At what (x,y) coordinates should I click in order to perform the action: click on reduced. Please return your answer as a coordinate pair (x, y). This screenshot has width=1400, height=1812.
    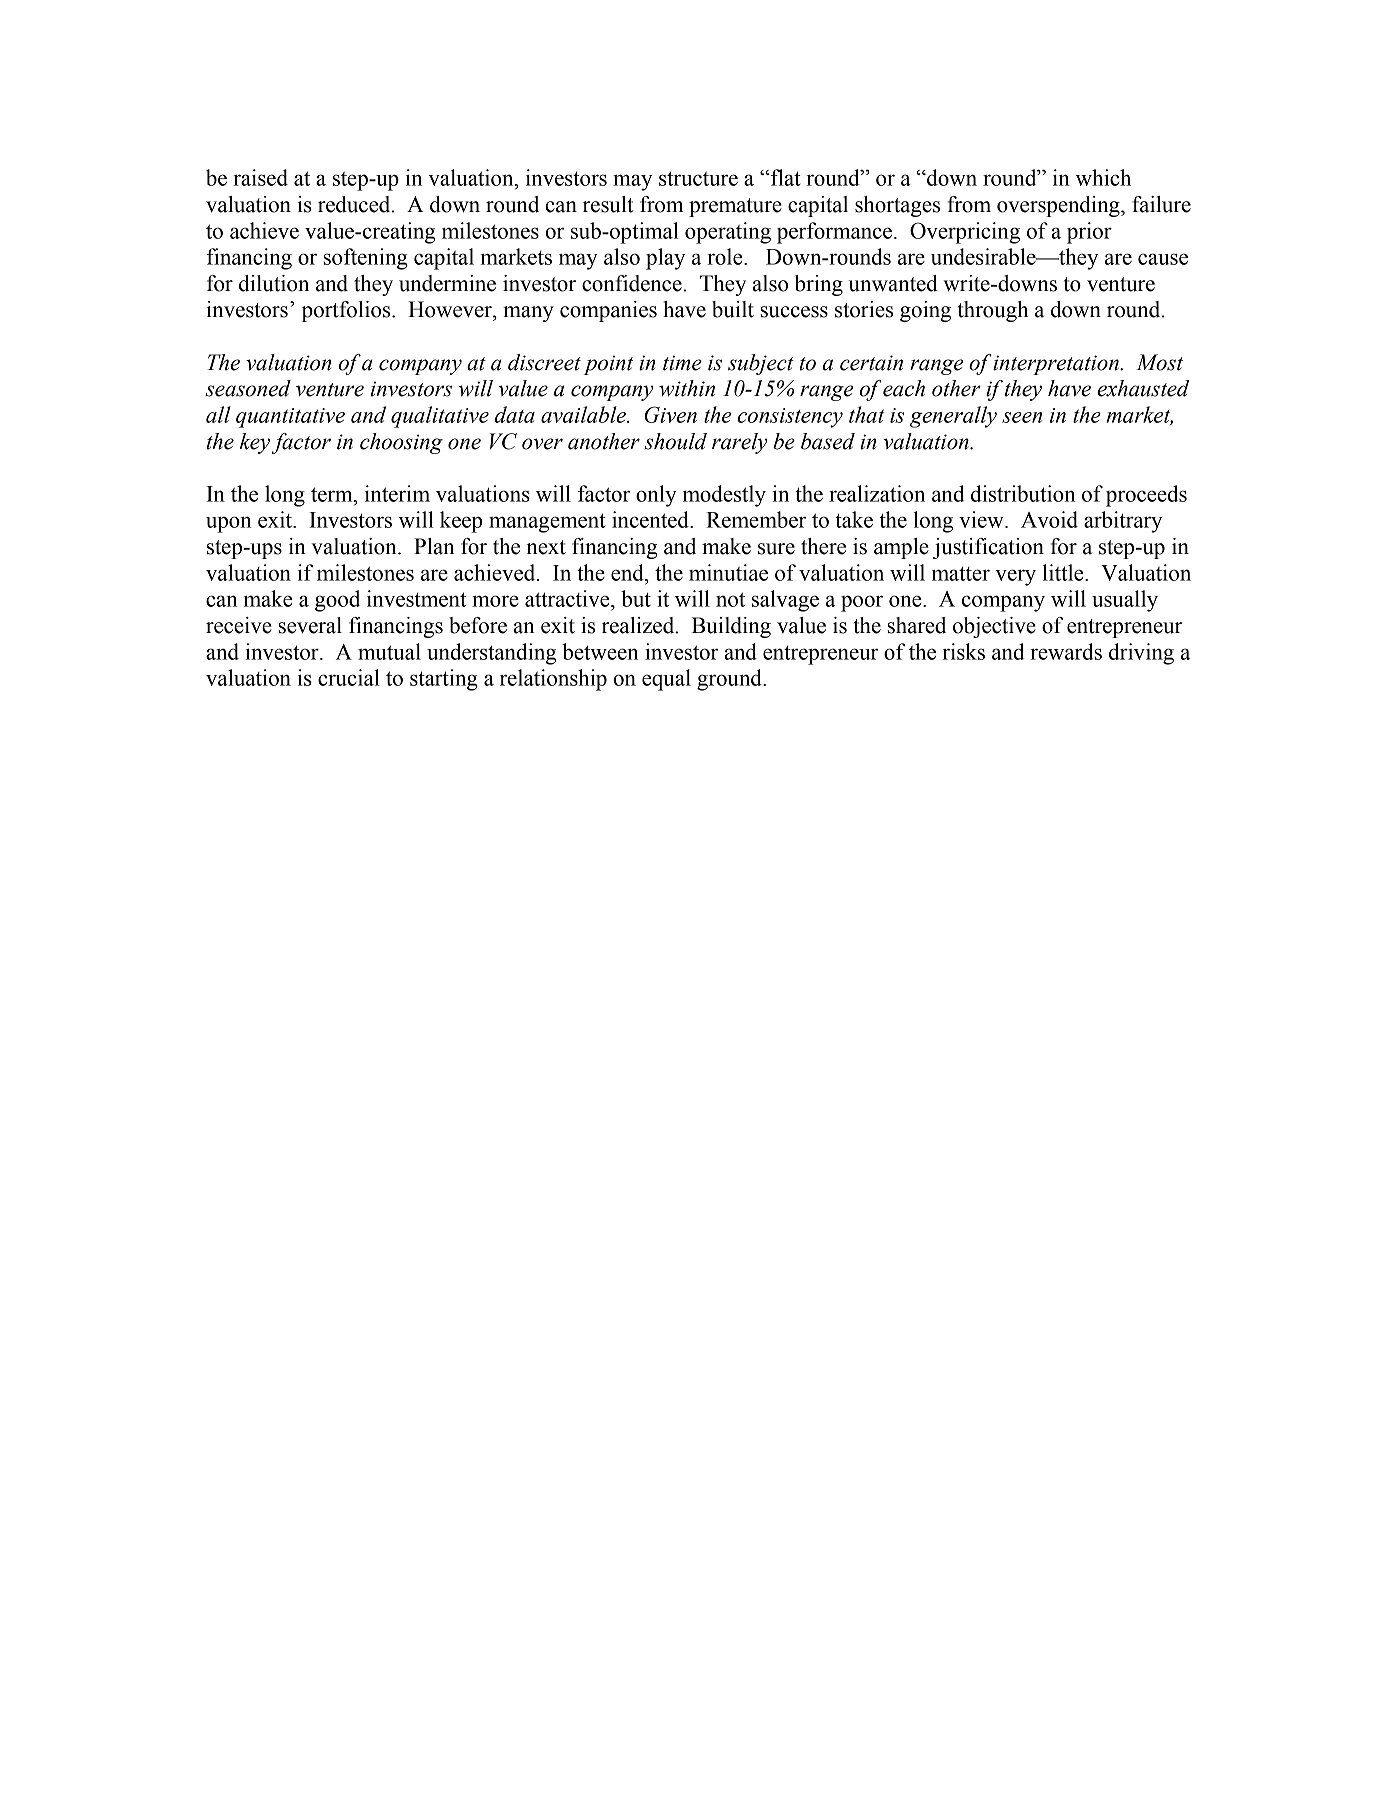
    Looking at the image, I should click on (355, 204).
